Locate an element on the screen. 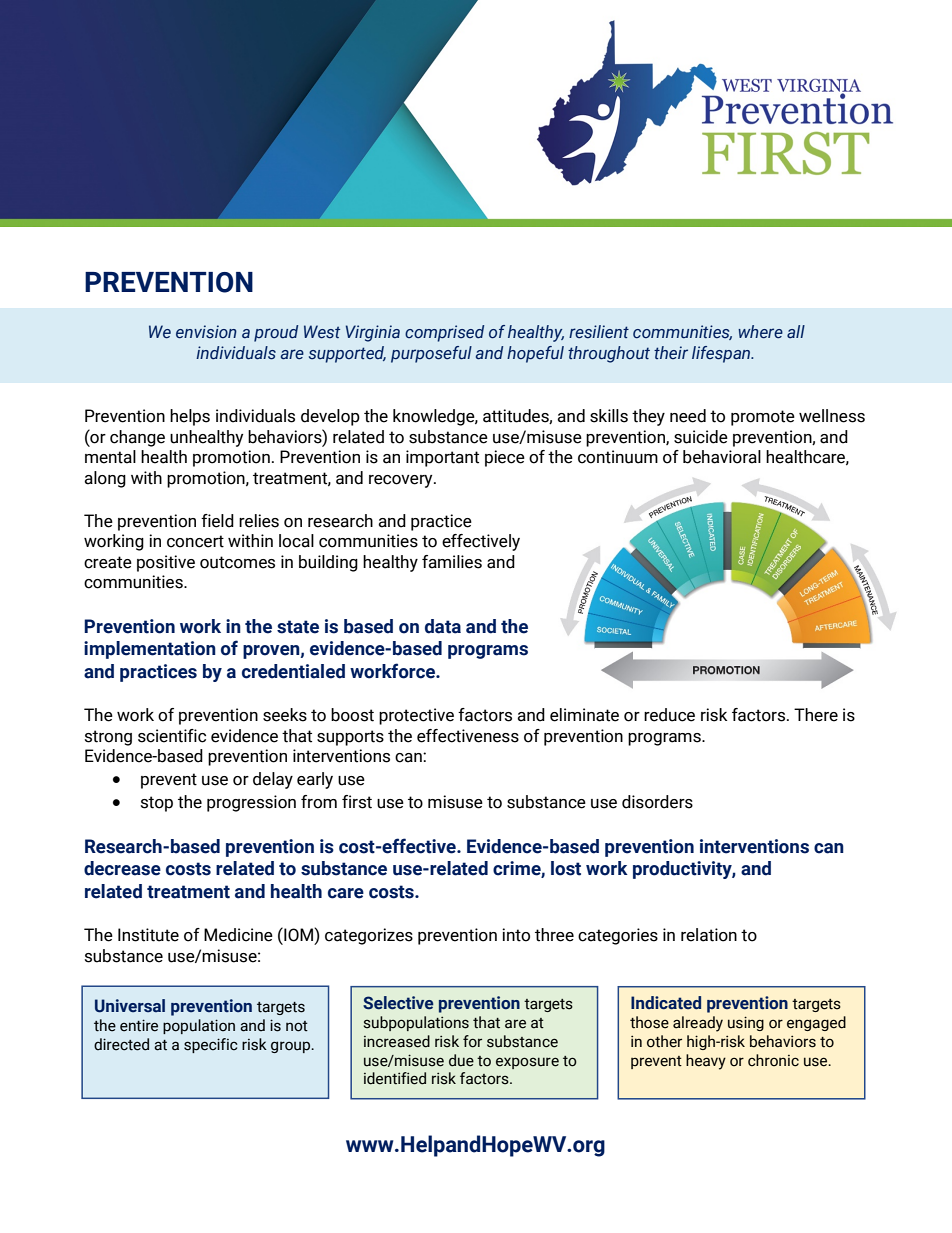  families is located at coordinates (452, 562).
